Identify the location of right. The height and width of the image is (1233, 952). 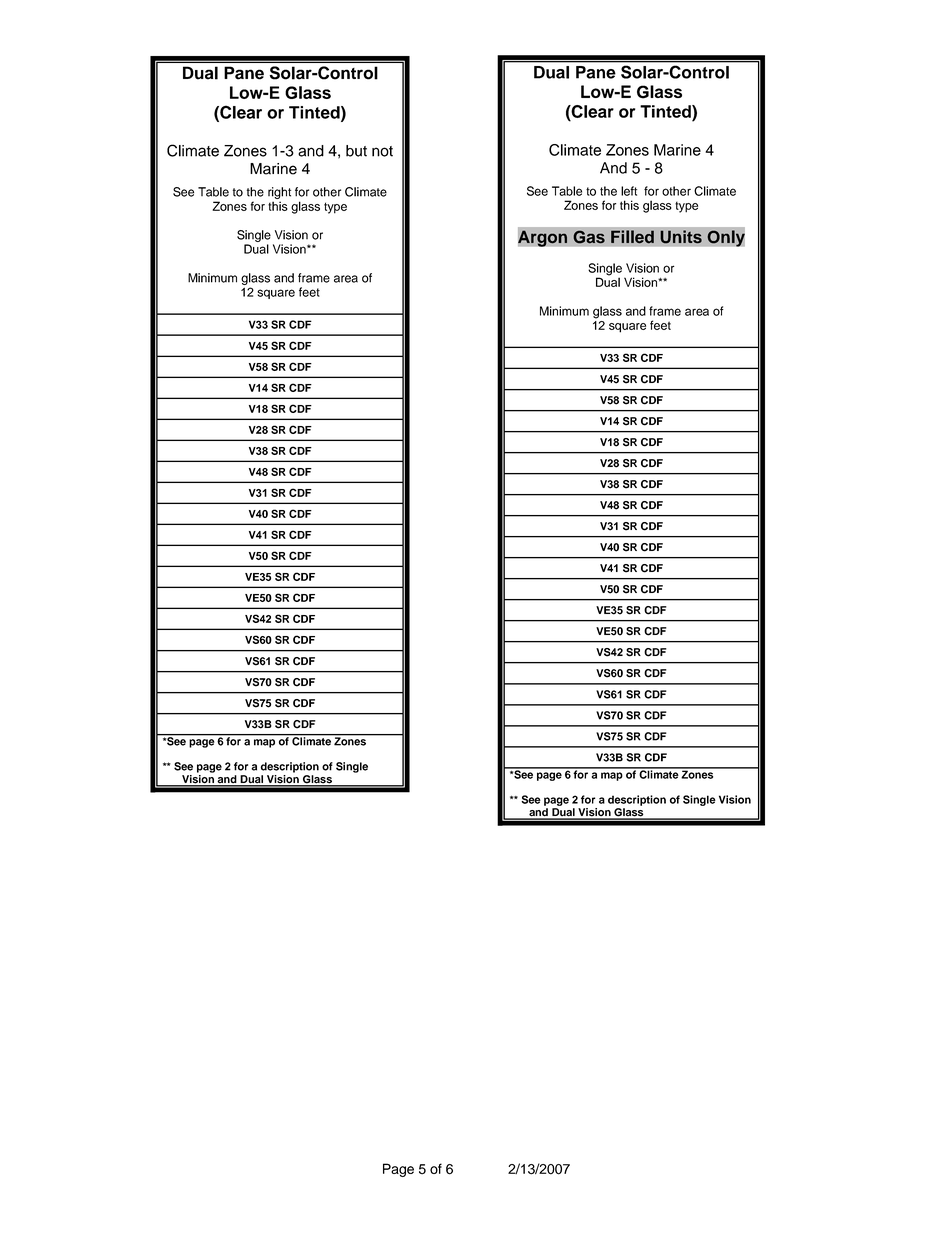
(279, 193).
